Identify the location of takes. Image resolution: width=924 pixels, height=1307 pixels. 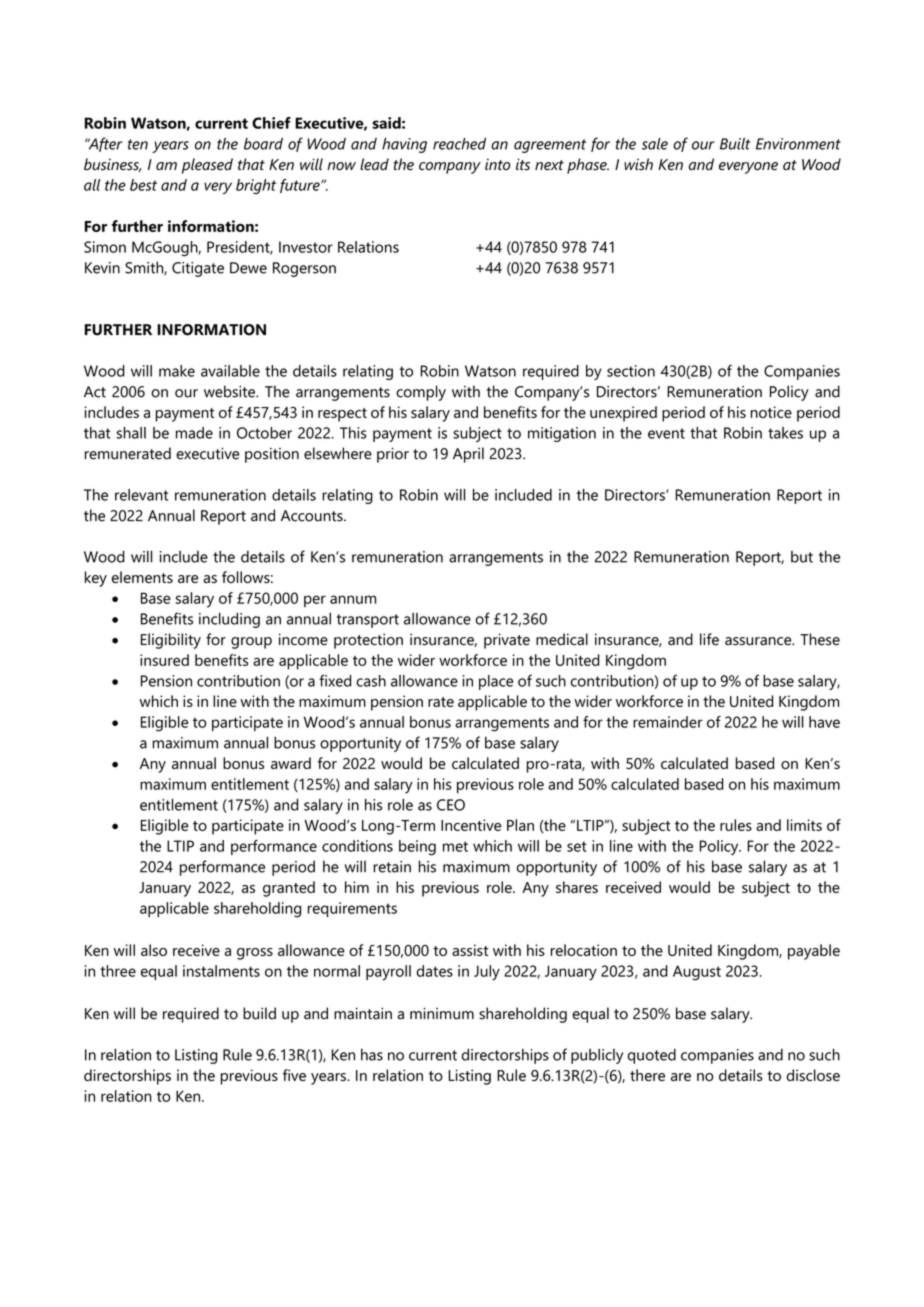
(785, 433).
